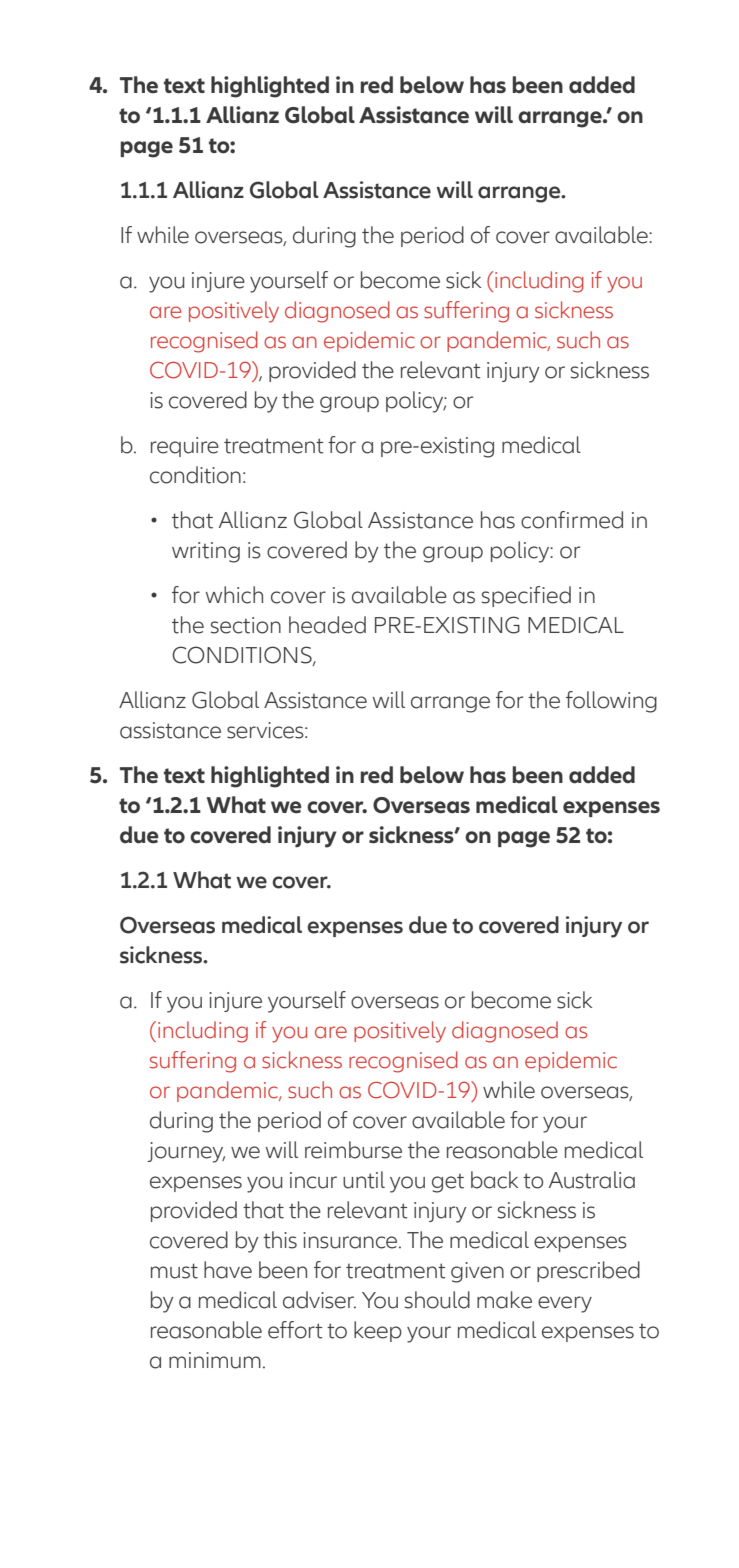 The image size is (739, 1568). I want to click on require, so click(185, 447).
